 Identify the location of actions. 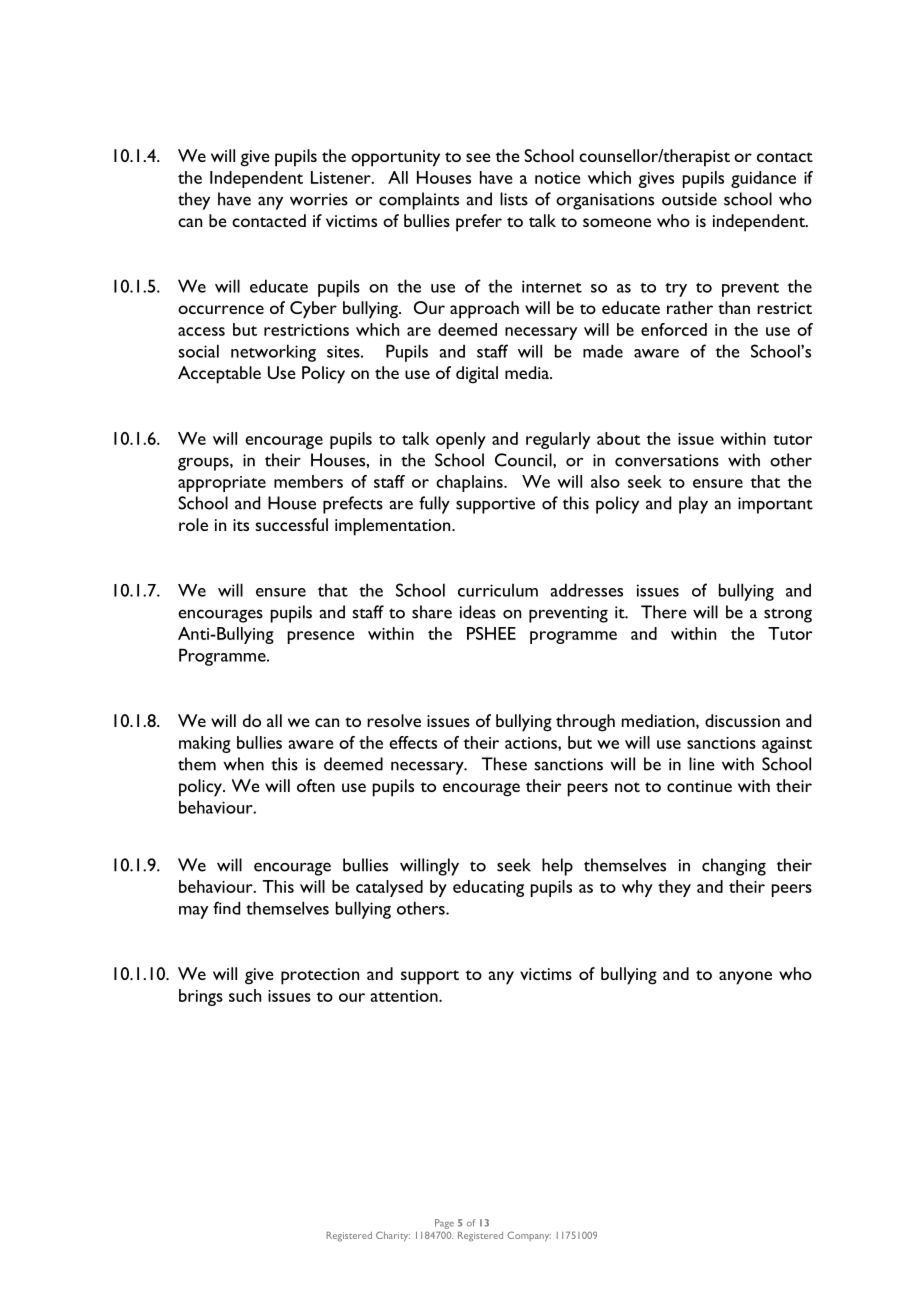
(532, 743).
